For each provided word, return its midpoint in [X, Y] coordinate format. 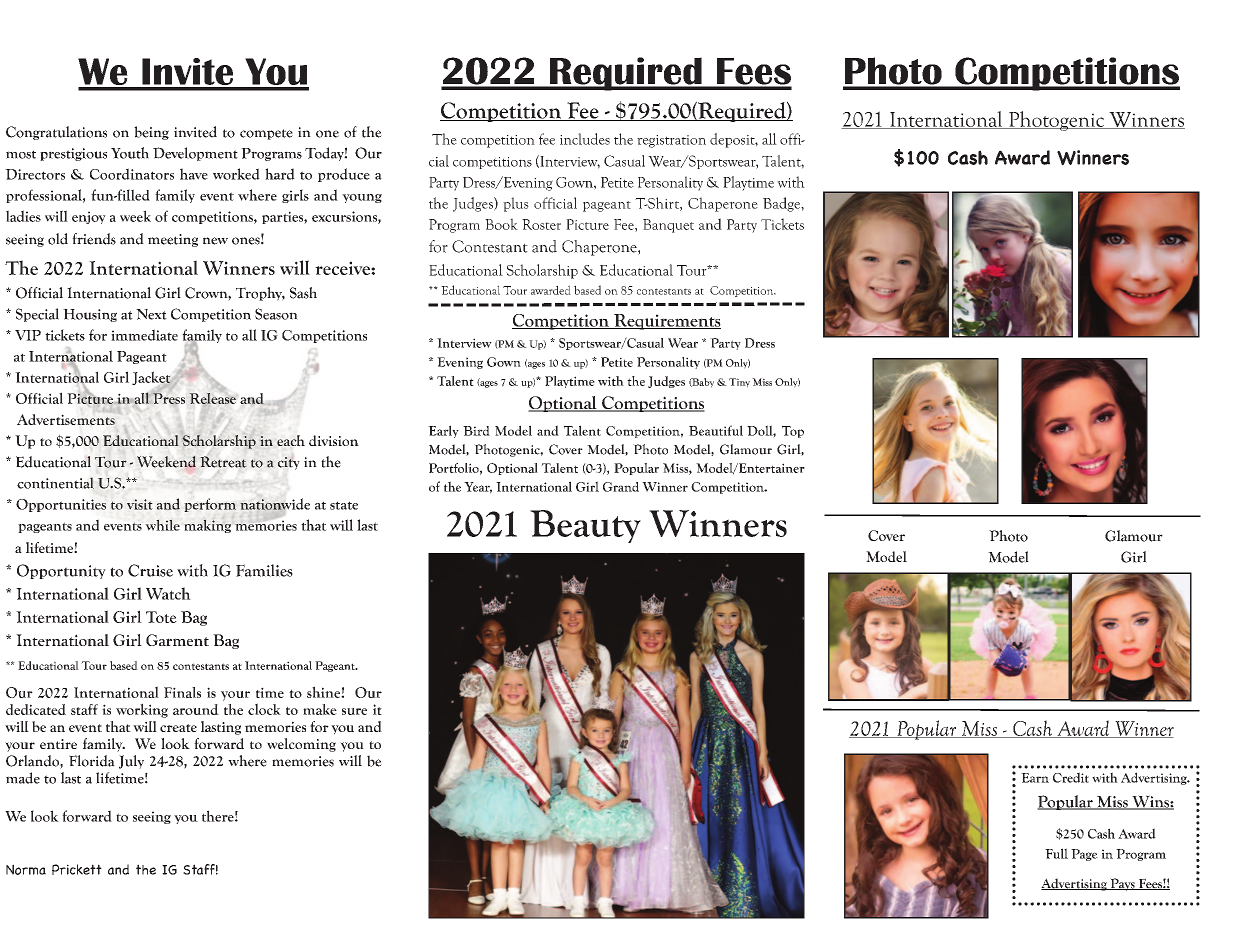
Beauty [585, 526]
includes [585, 139]
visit [140, 504]
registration [671, 141]
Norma [26, 869]
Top [793, 432]
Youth [130, 153]
